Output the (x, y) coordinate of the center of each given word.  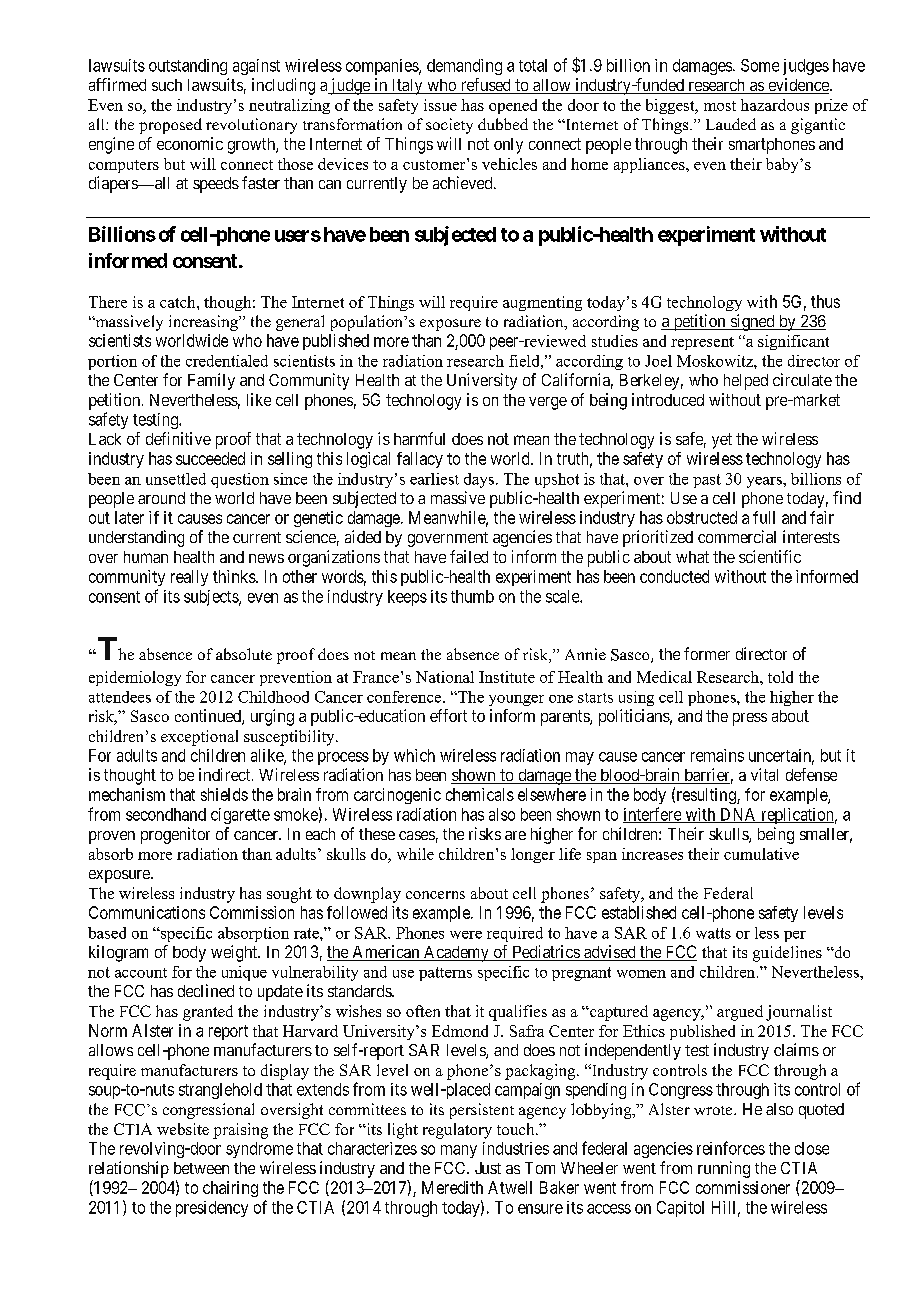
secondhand (166, 814)
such (167, 85)
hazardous (775, 105)
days (479, 480)
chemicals (480, 794)
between (201, 1168)
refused (485, 86)
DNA (738, 815)
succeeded (210, 458)
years (765, 482)
